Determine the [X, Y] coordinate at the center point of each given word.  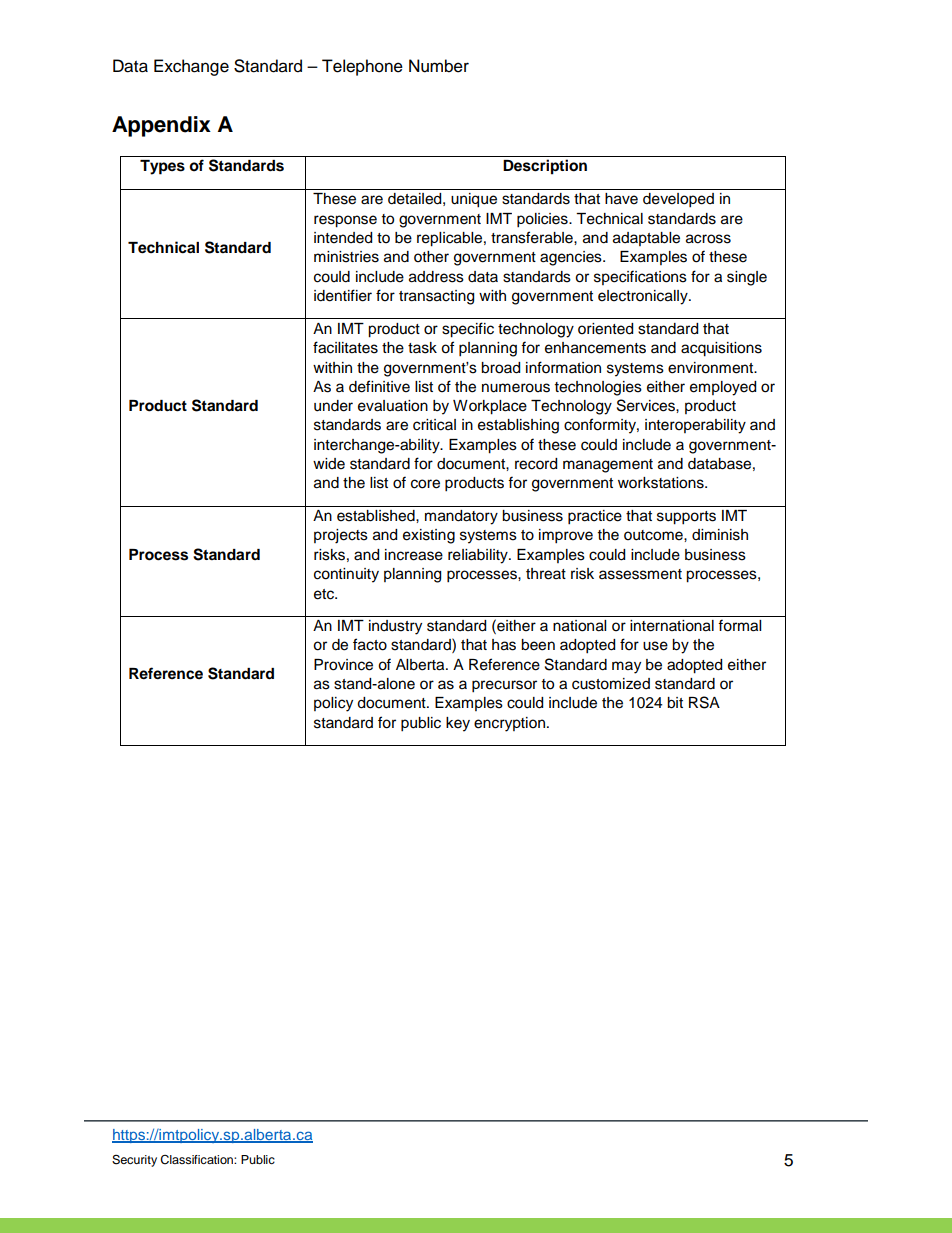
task [422, 348]
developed [678, 200]
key [458, 724]
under [333, 406]
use [655, 646]
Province [343, 665]
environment [712, 368]
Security [134, 1161]
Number [439, 66]
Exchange [191, 67]
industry [395, 627]
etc [325, 594]
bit [675, 703]
